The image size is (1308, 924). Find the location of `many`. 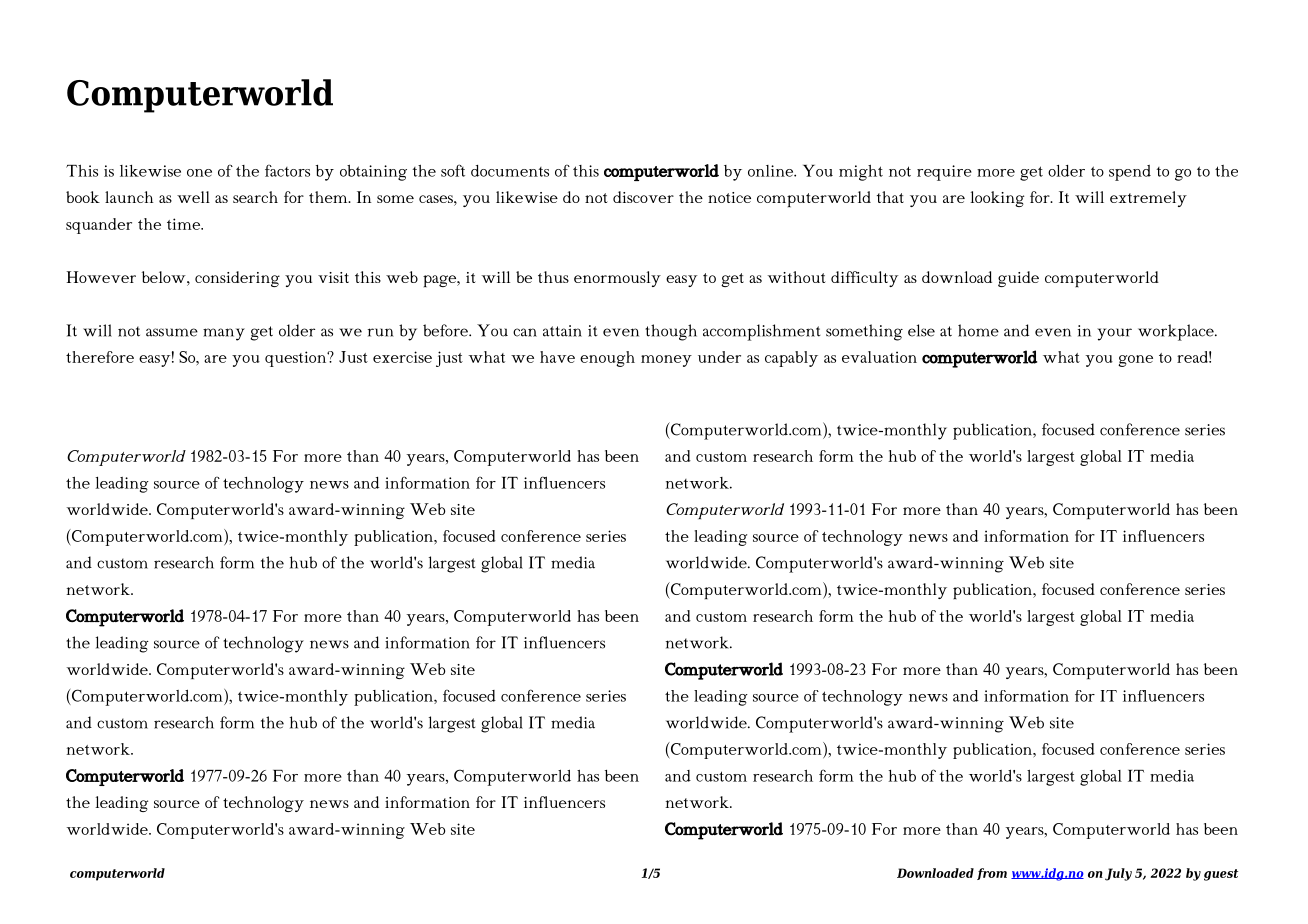

many is located at coordinates (224, 334).
